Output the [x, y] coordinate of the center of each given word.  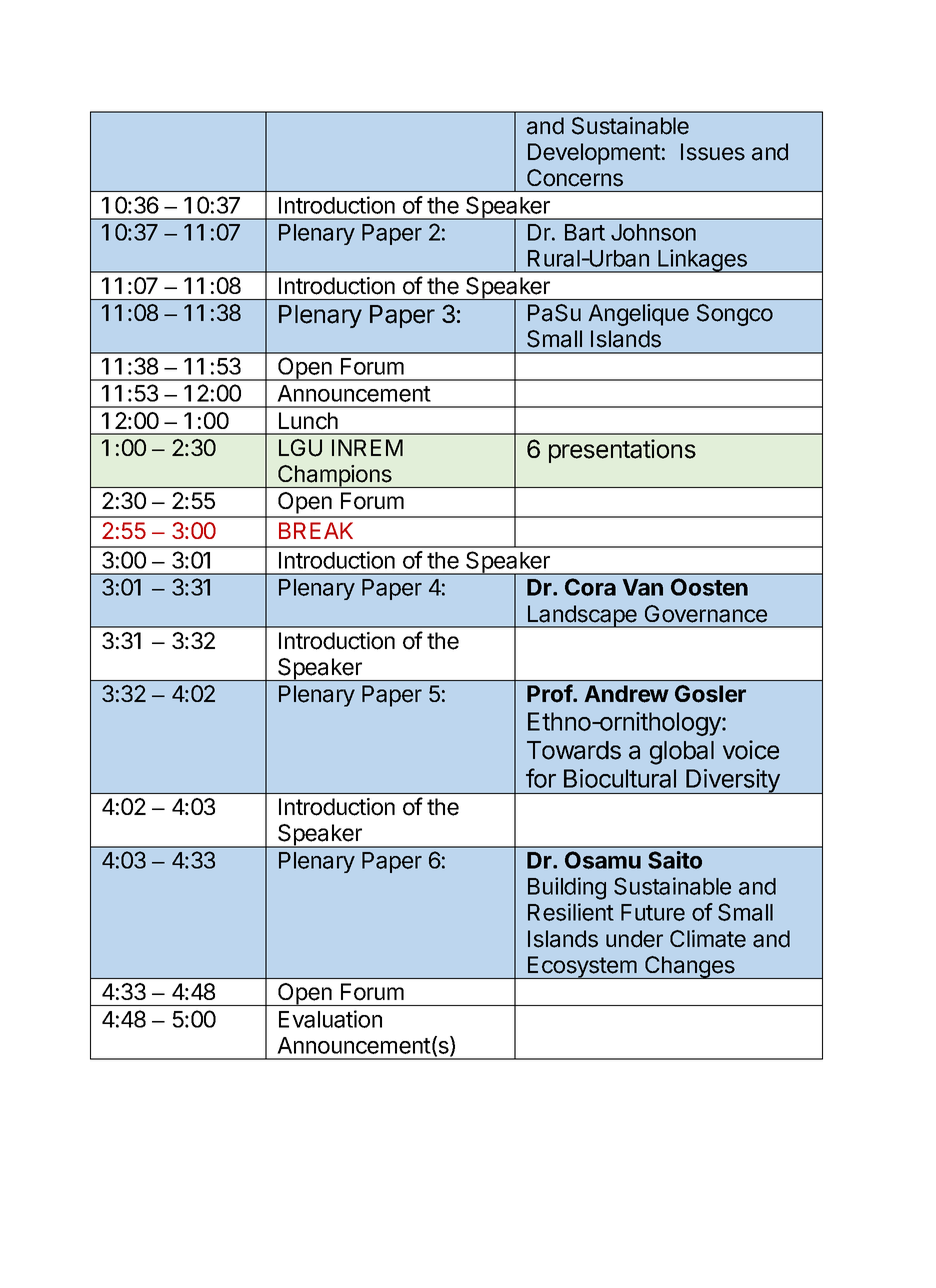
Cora [590, 587]
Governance [706, 614]
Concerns [575, 178]
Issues [713, 152]
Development [594, 154]
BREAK [316, 530]
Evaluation [330, 1019]
